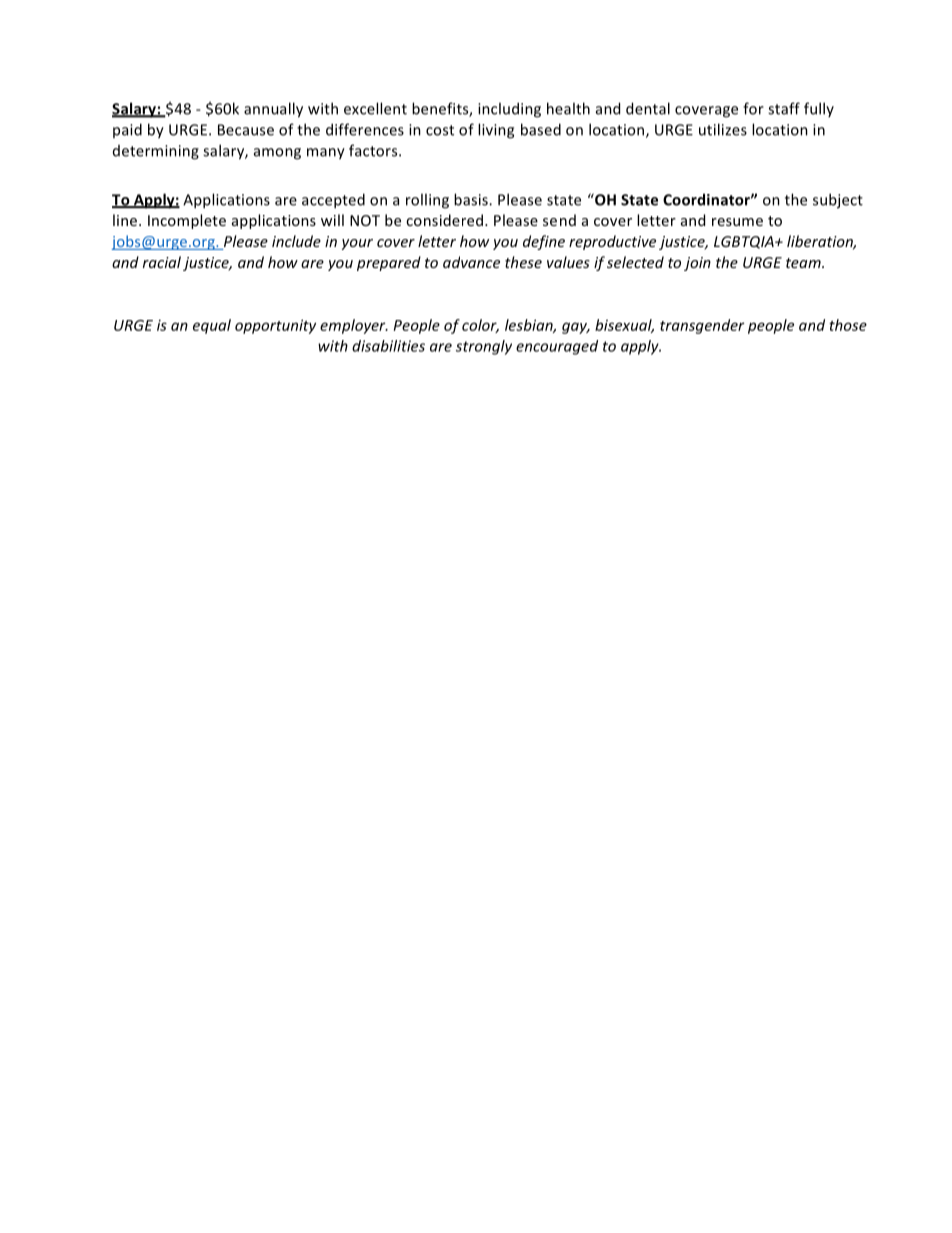  What do you see at coordinates (737, 222) in the image?
I see `resume` at bounding box center [737, 222].
